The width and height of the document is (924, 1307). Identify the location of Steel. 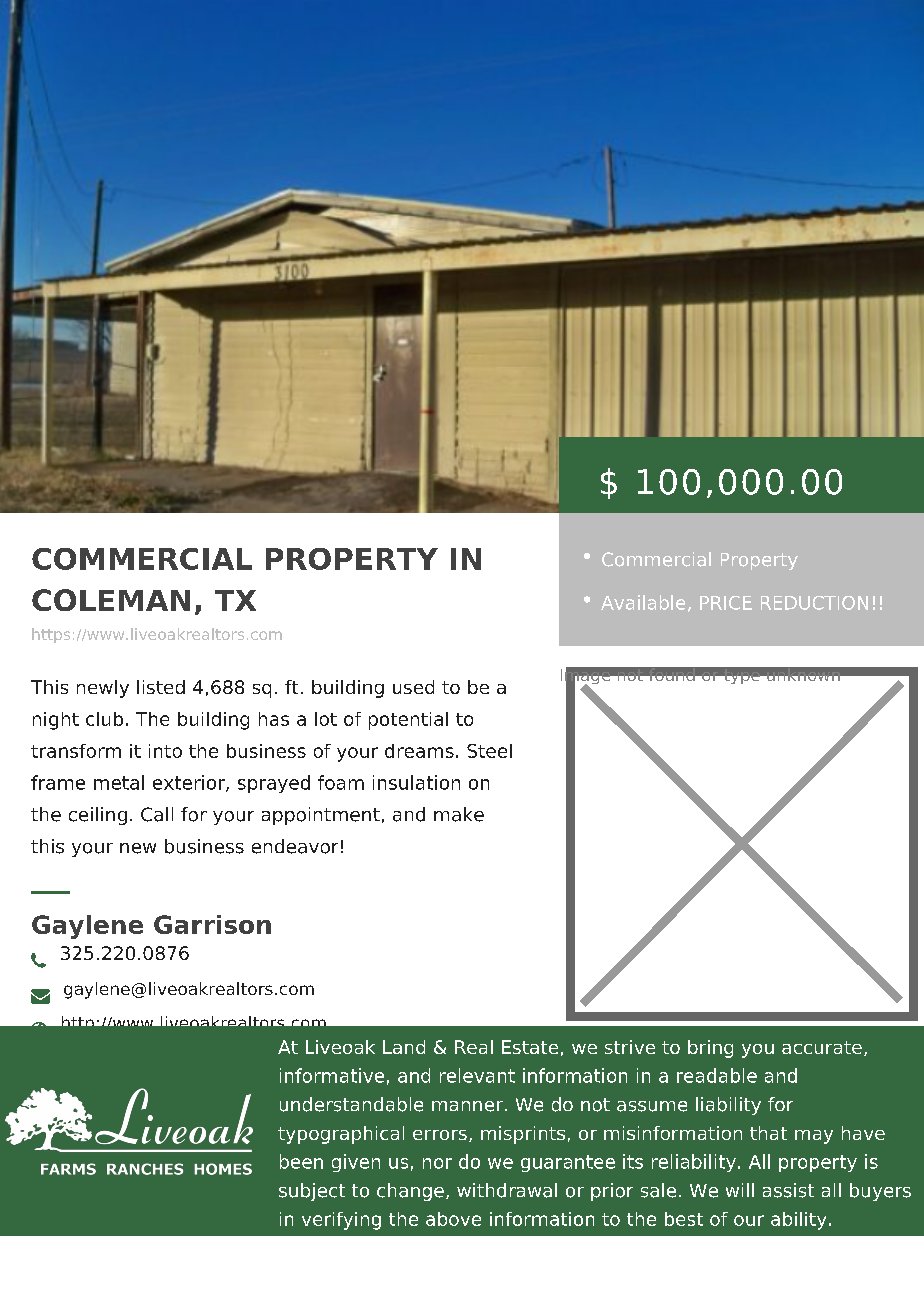
(489, 751).
